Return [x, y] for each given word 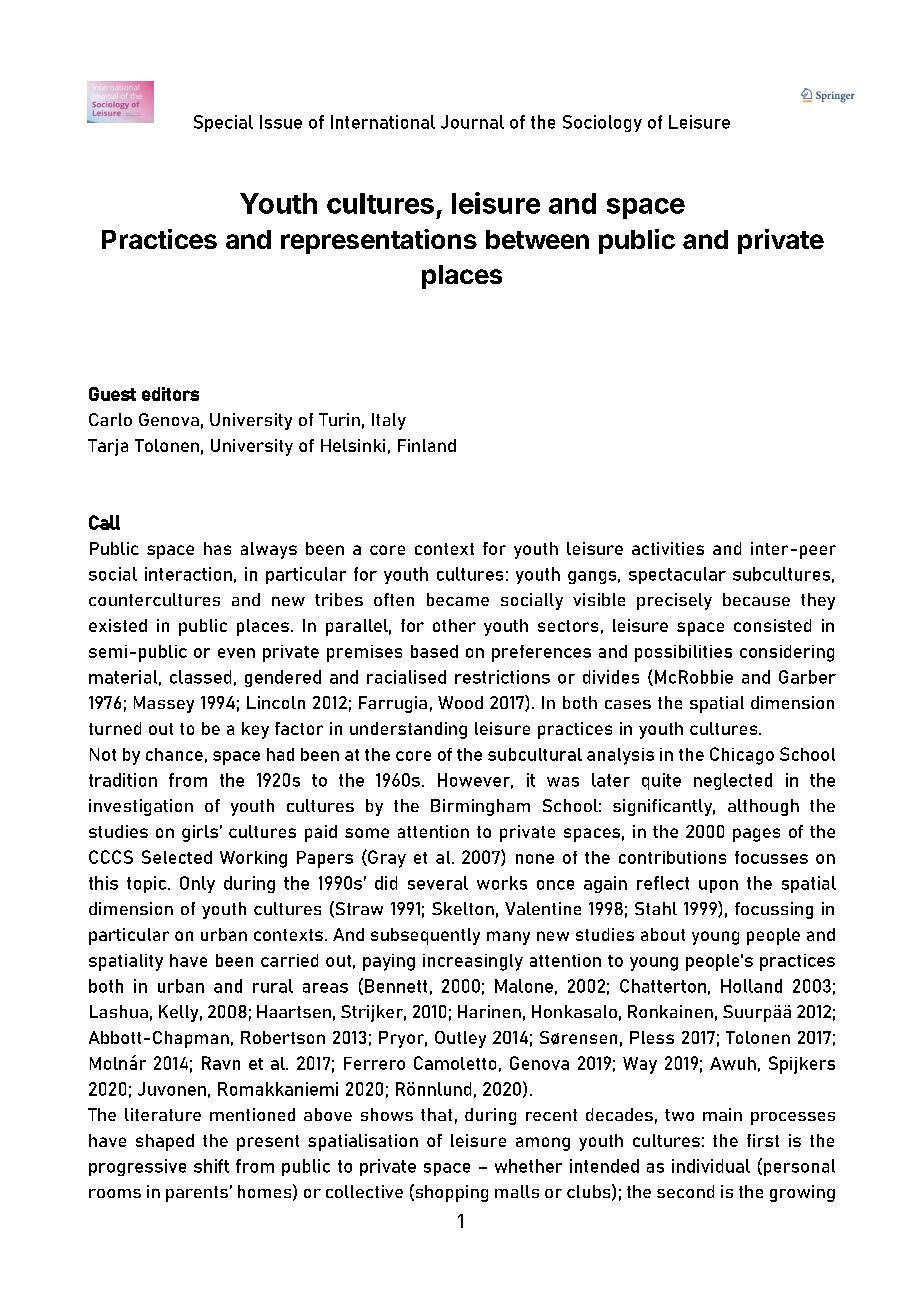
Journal [472, 122]
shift [211, 1166]
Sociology [602, 123]
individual [711, 1166]
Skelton [463, 908]
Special [223, 123]
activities [668, 548]
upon [718, 886]
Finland [427, 445]
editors [170, 394]
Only [197, 884]
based [434, 651]
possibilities [683, 653]
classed [200, 677]
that [436, 1114]
